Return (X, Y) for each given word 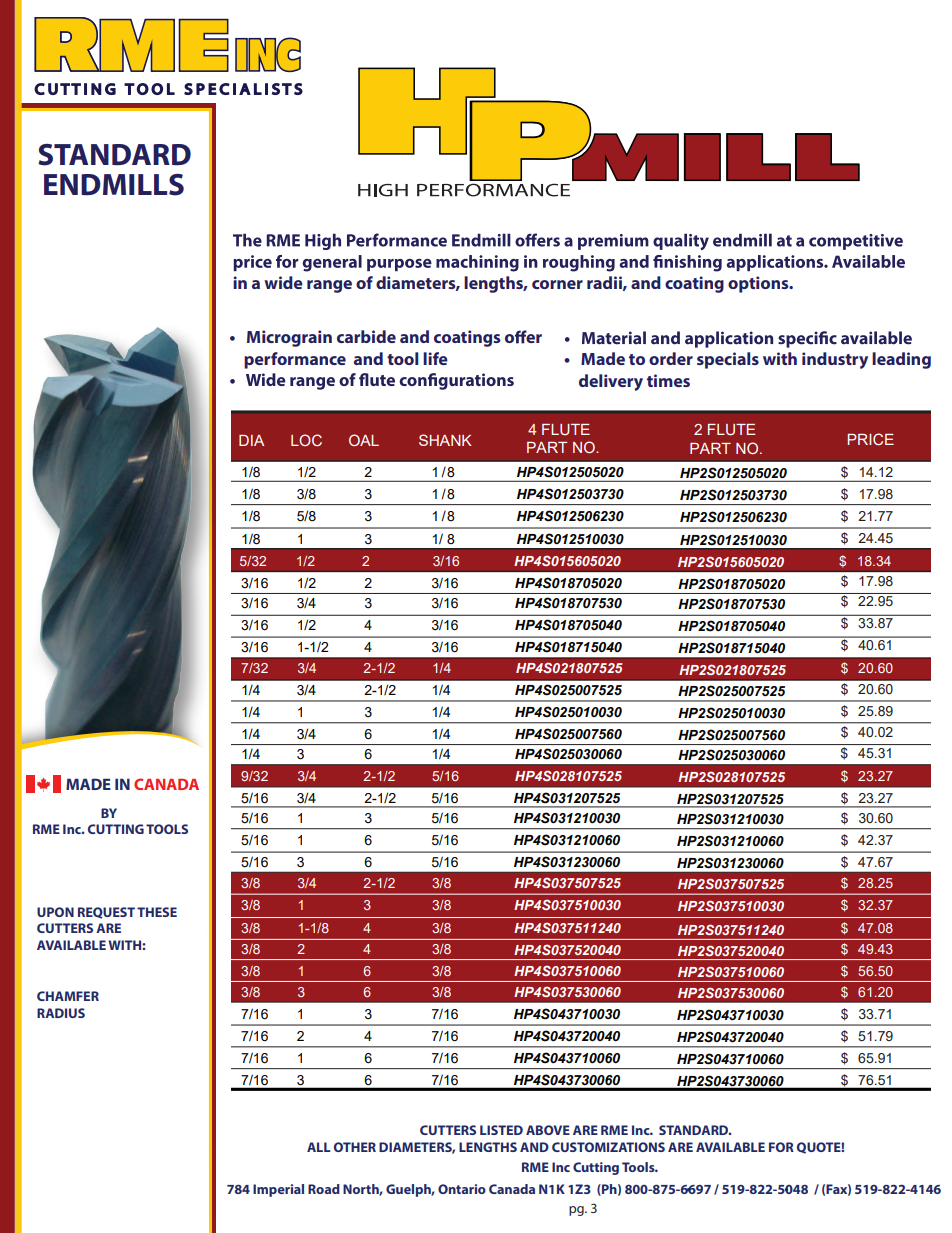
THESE (157, 912)
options (759, 284)
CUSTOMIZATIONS (608, 1147)
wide (283, 282)
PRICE (870, 439)
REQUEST (106, 913)
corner (557, 284)
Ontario (462, 1189)
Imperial (278, 1190)
